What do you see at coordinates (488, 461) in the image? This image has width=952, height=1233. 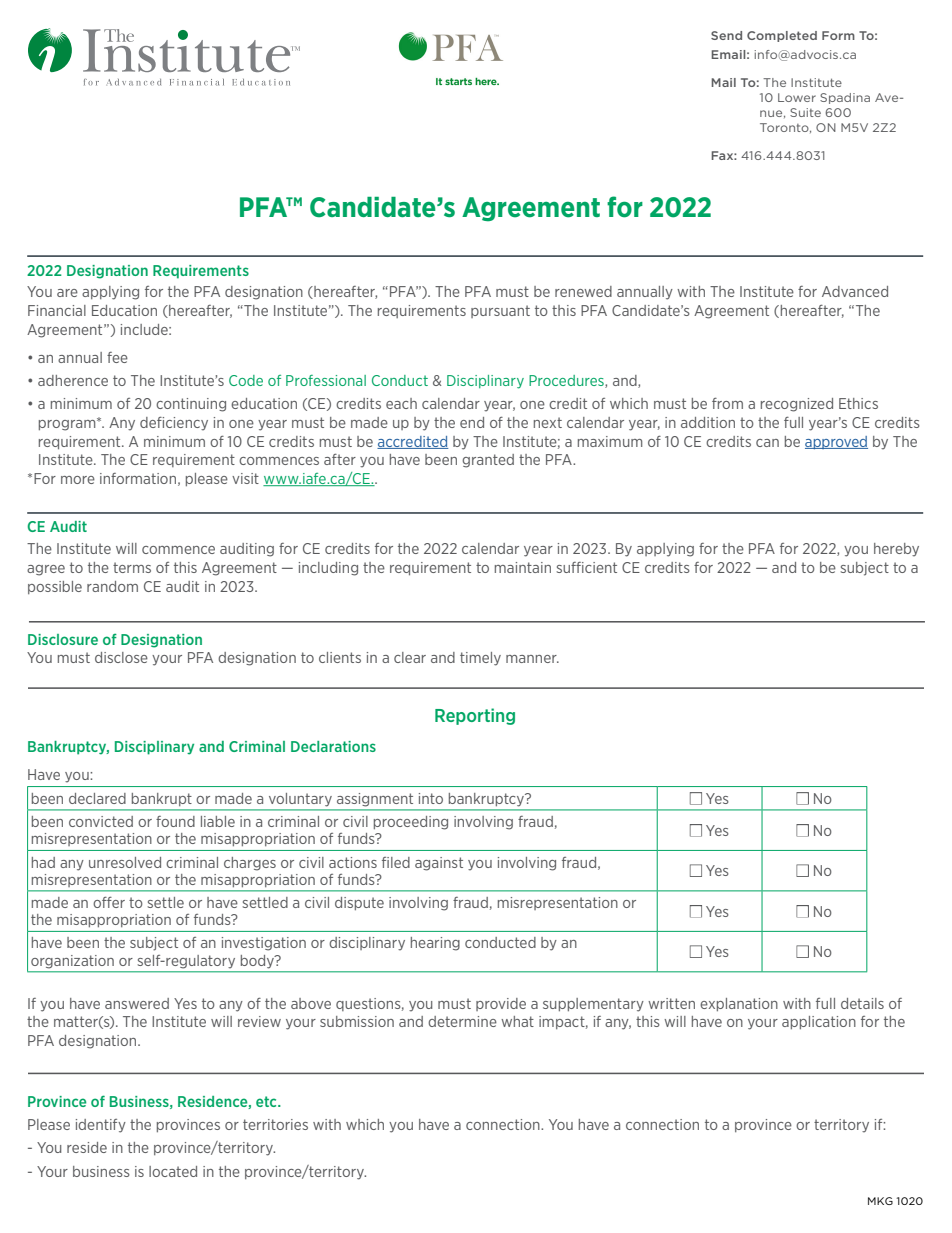 I see `granted` at bounding box center [488, 461].
